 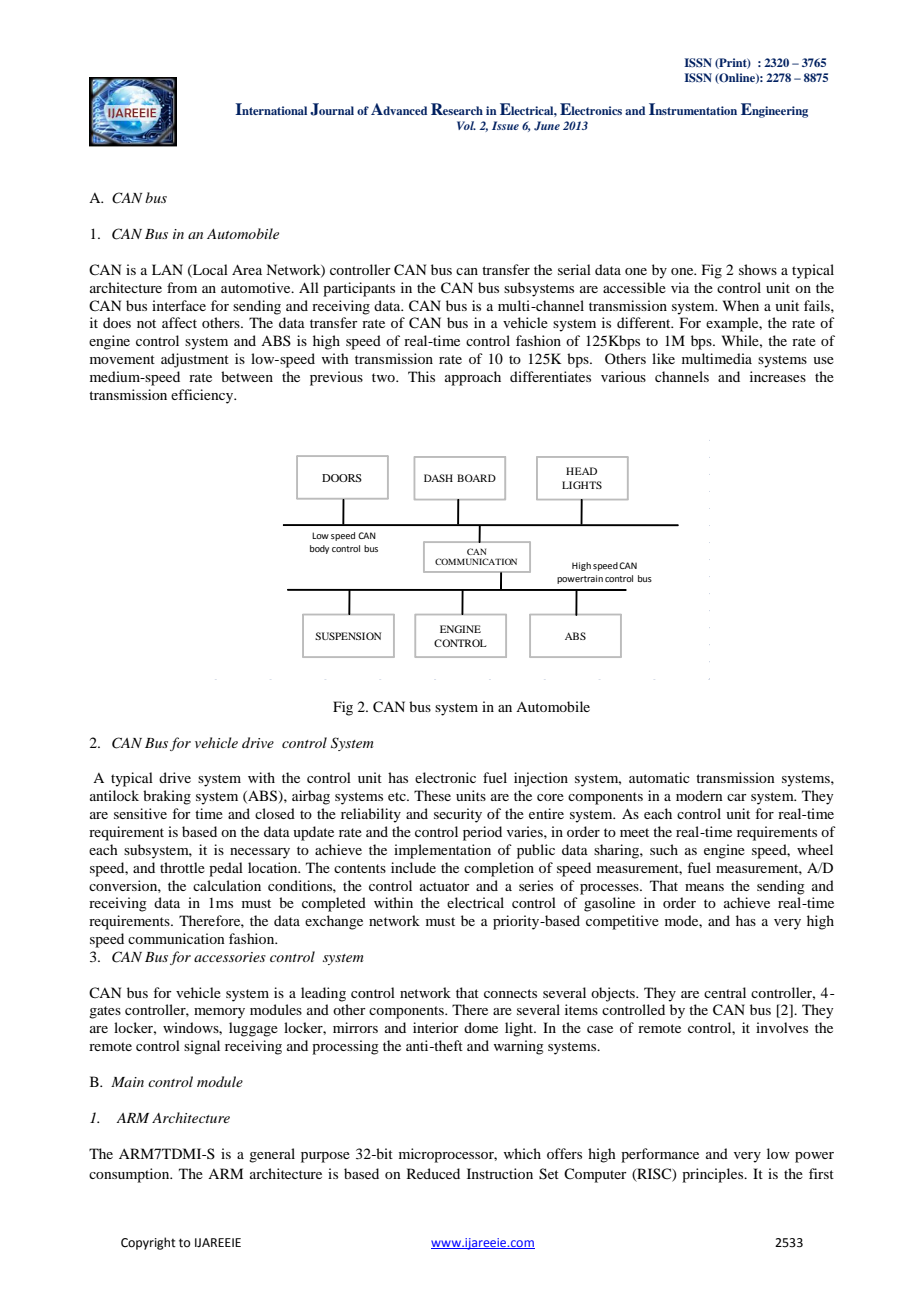 What do you see at coordinates (230, 957) in the document?
I see `accessories` at bounding box center [230, 957].
